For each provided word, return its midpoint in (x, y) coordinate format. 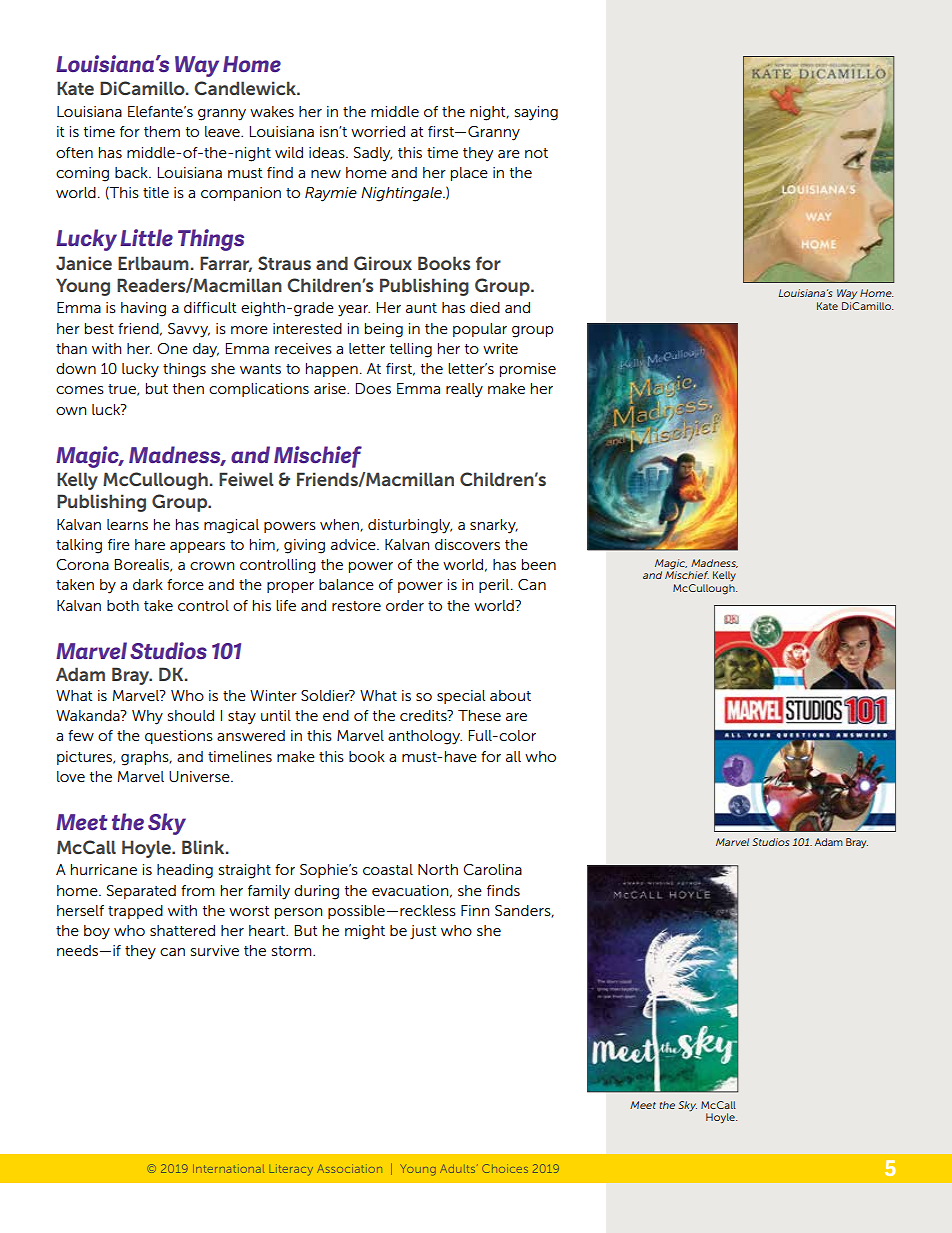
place (469, 174)
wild (289, 152)
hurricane (104, 869)
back (132, 172)
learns (127, 524)
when (340, 525)
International (229, 1168)
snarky (494, 526)
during (316, 892)
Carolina (492, 869)
